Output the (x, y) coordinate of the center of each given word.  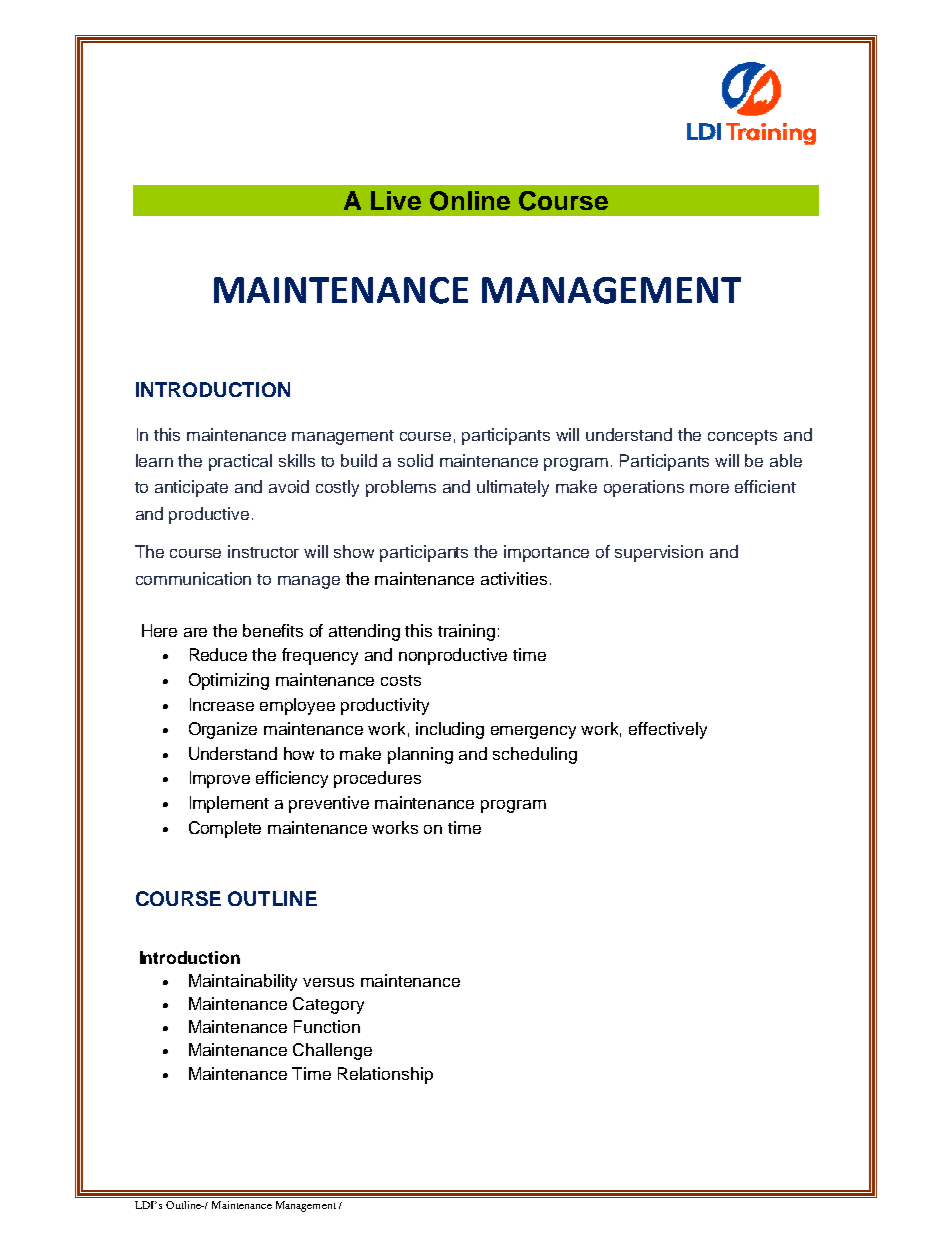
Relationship (385, 1075)
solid (415, 460)
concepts (742, 437)
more (709, 488)
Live (396, 200)
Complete (225, 829)
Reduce (218, 654)
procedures (377, 779)
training (466, 632)
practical (240, 462)
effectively (668, 730)
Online (470, 201)
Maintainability (243, 982)
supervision (659, 553)
